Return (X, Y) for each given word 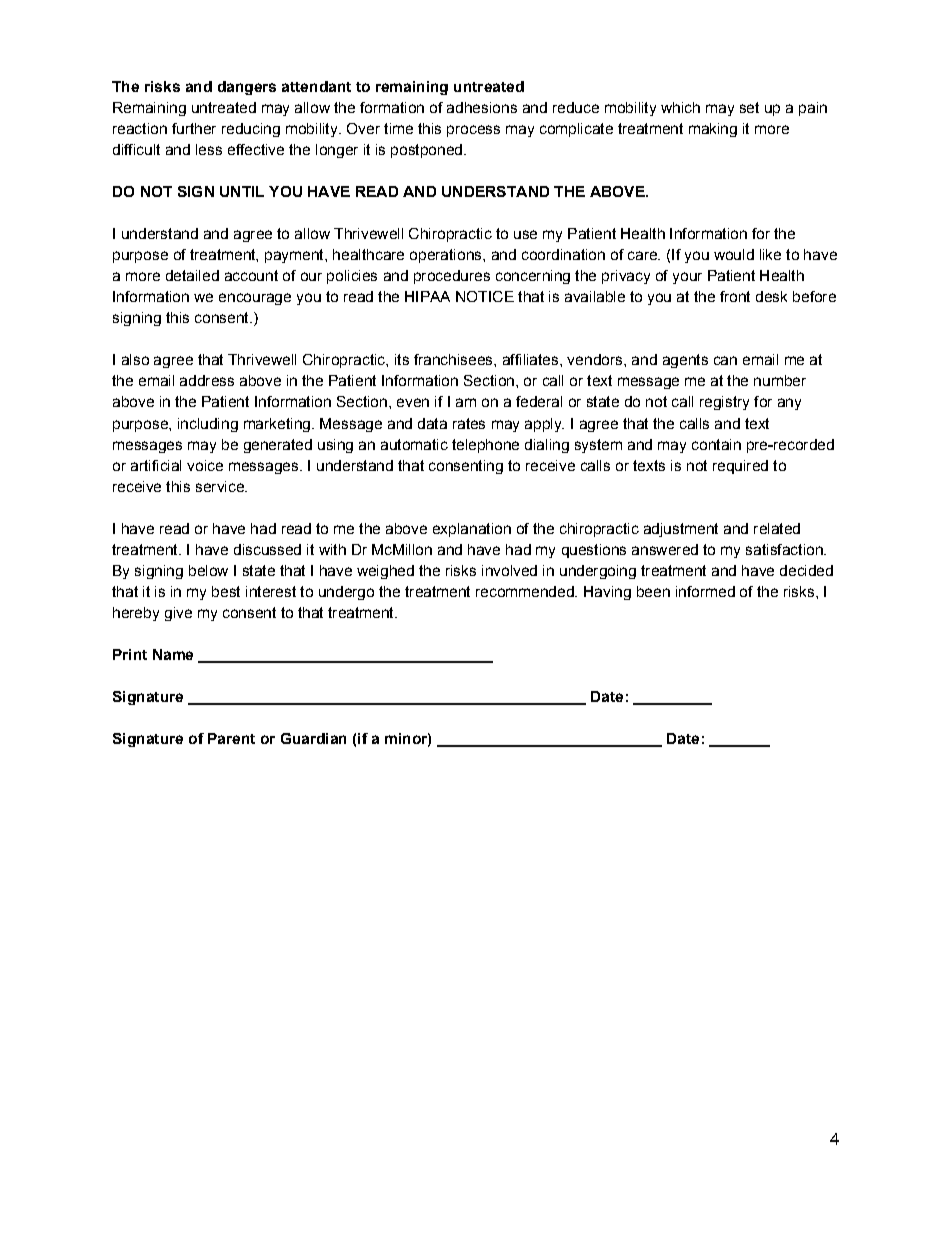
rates (469, 423)
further (194, 128)
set (749, 107)
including (208, 425)
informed (705, 591)
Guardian (313, 738)
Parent (231, 738)
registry (724, 403)
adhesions (482, 107)
